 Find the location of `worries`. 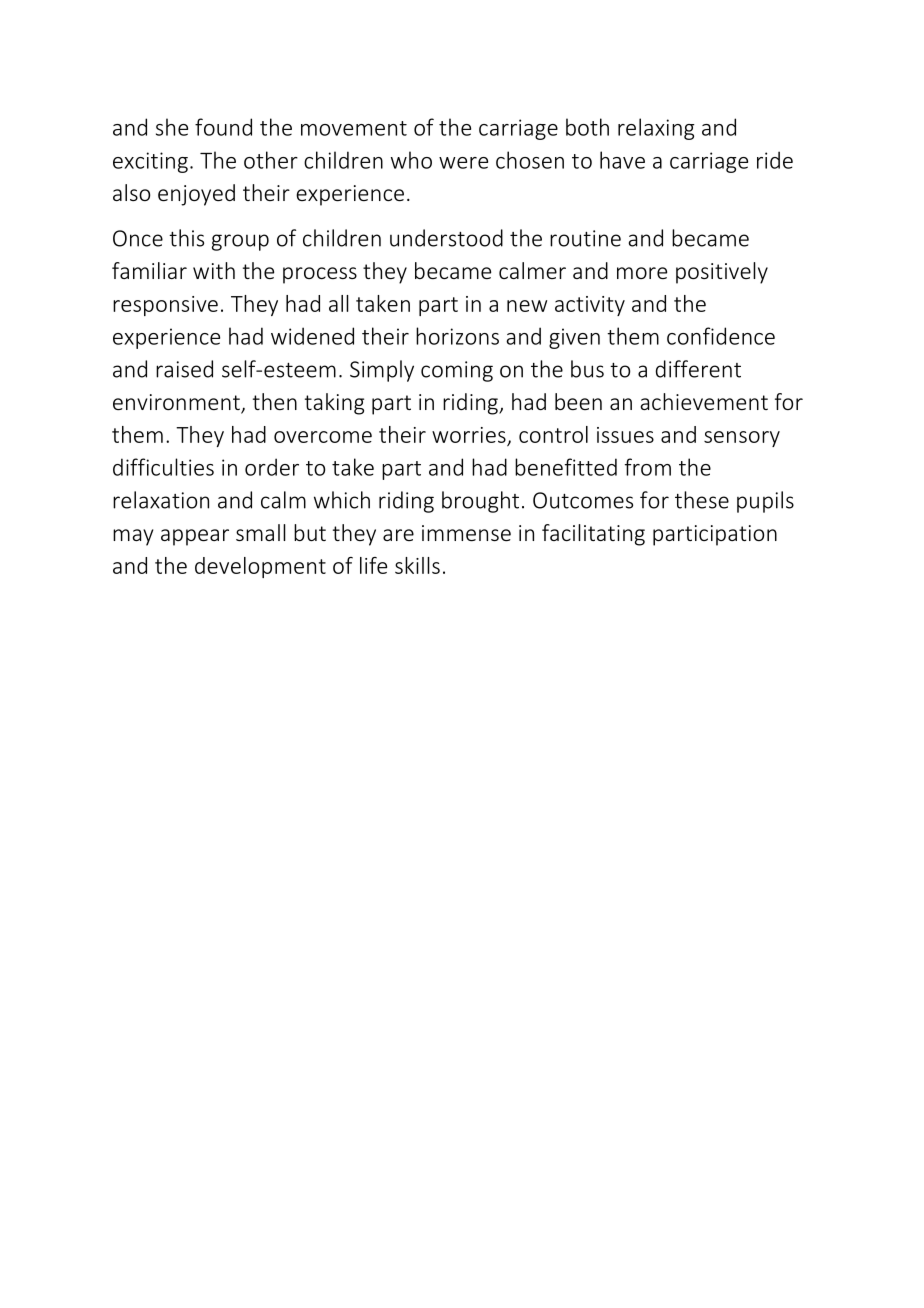

worries is located at coordinates (469, 435).
